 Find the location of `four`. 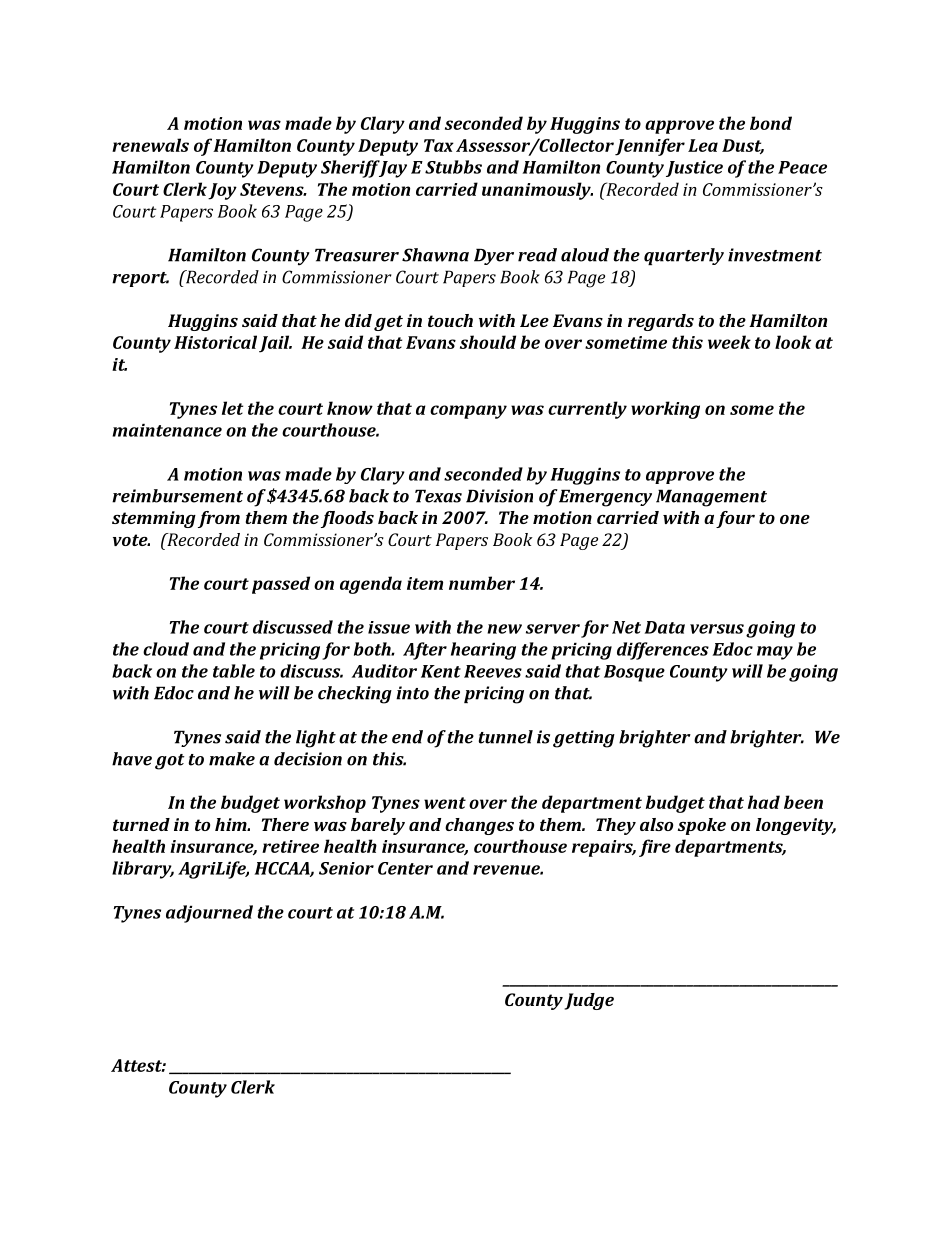

four is located at coordinates (735, 519).
